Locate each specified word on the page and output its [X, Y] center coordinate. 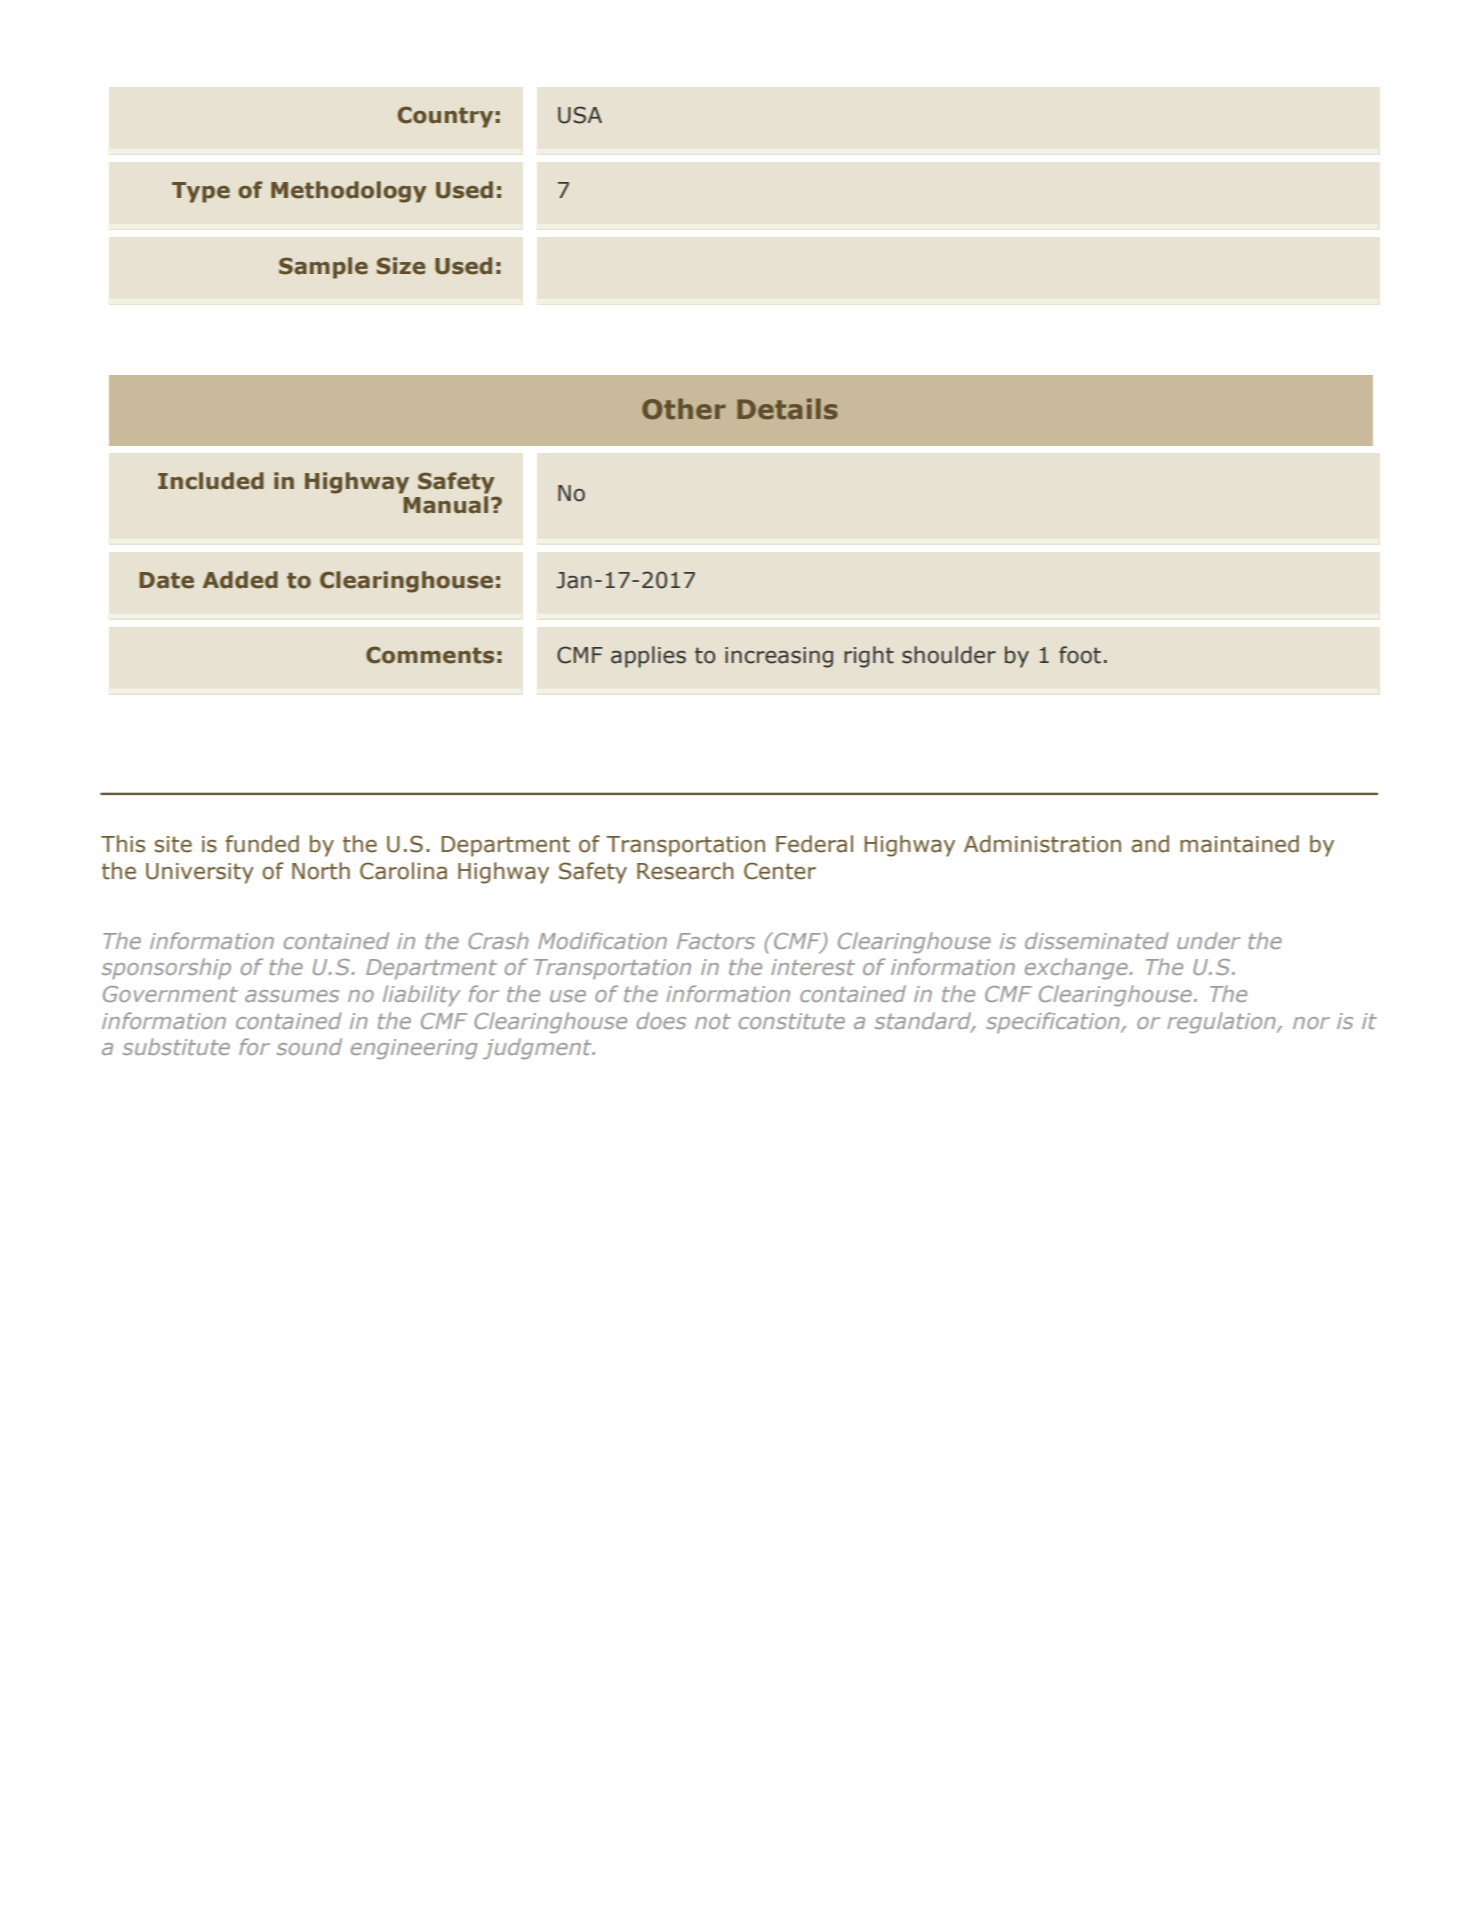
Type [201, 192]
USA [580, 115]
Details [787, 409]
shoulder [949, 655]
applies [648, 657]
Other [684, 409]
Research [685, 871]
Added [240, 580]
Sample [323, 268]
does [661, 1020]
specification [1054, 1022]
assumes [292, 996]
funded [262, 844]
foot [1080, 655]
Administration [1042, 844]
